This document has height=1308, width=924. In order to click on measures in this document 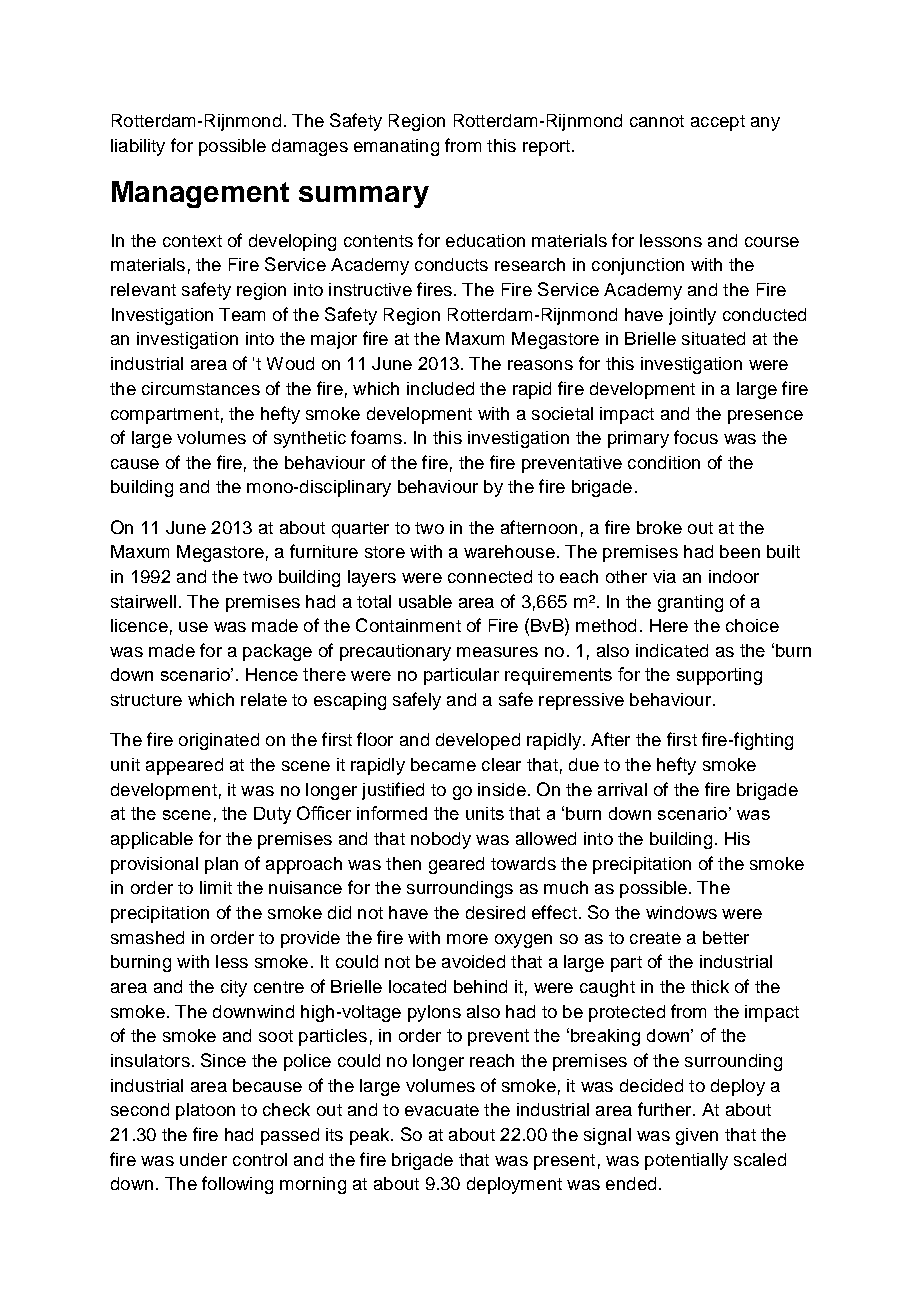, I will do `click(497, 652)`.
